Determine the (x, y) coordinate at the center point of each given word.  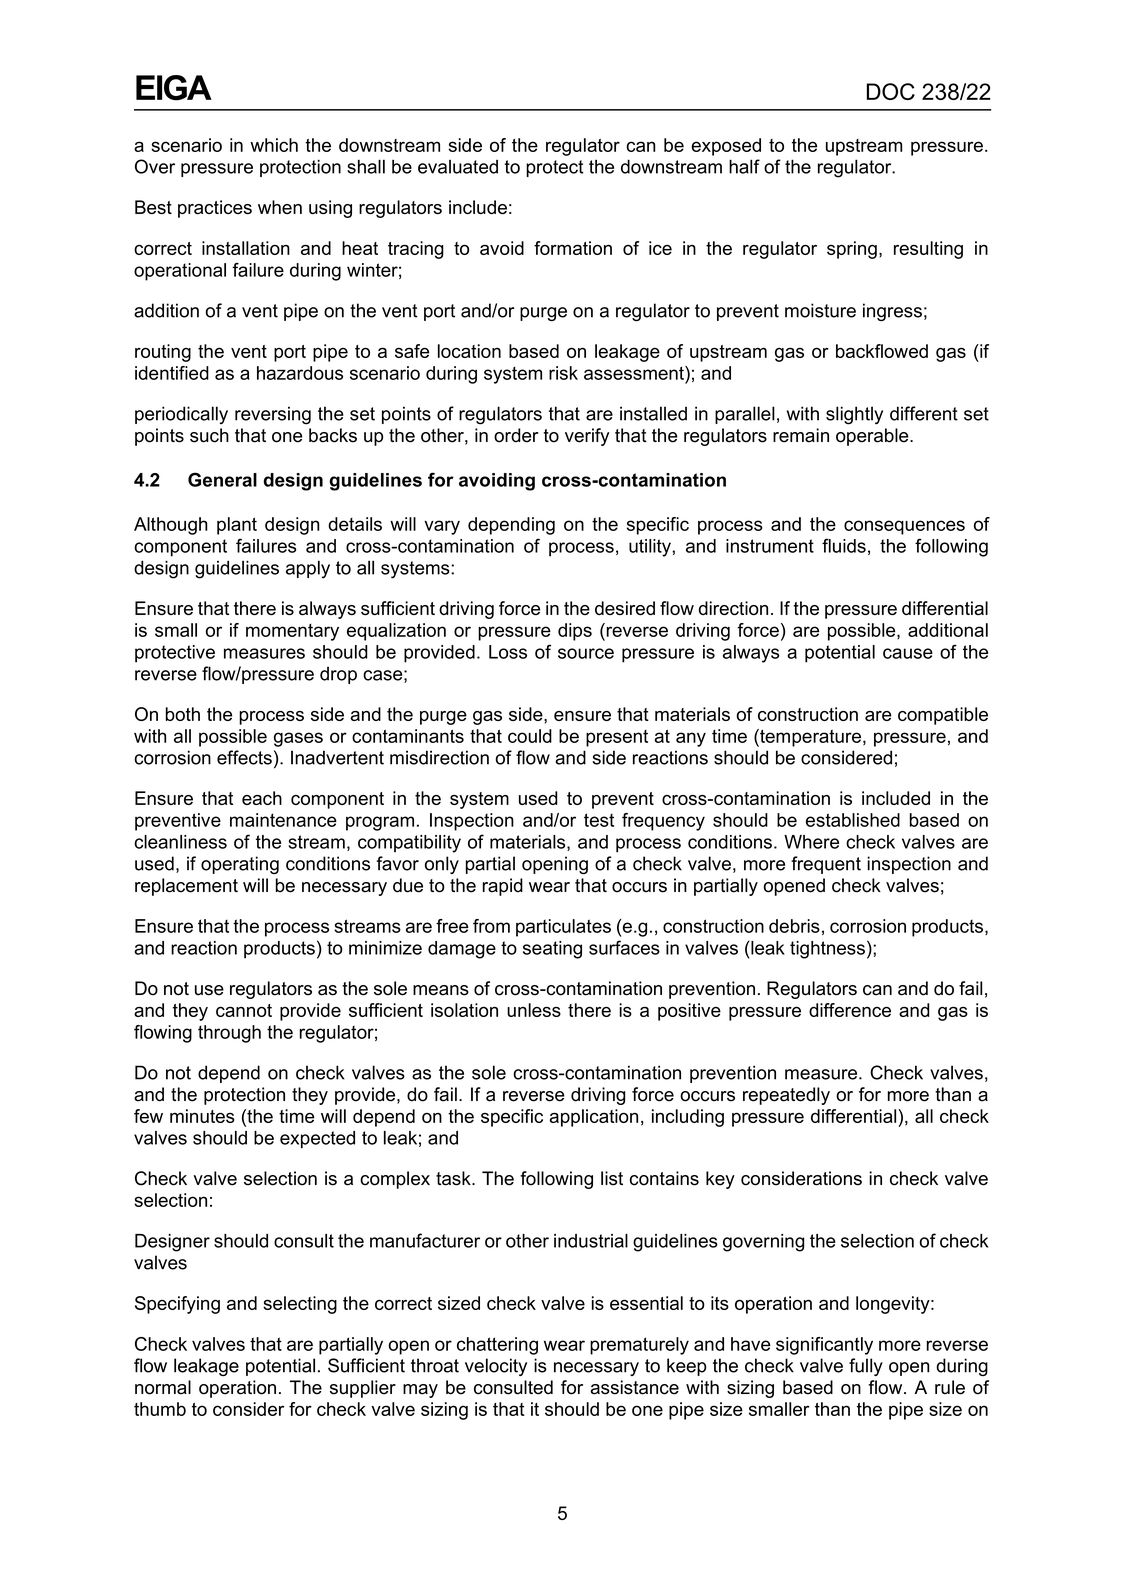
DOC (891, 91)
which (274, 145)
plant (237, 526)
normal (163, 1387)
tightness (827, 950)
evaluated (458, 167)
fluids (844, 545)
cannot (244, 1010)
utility (650, 548)
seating (552, 950)
